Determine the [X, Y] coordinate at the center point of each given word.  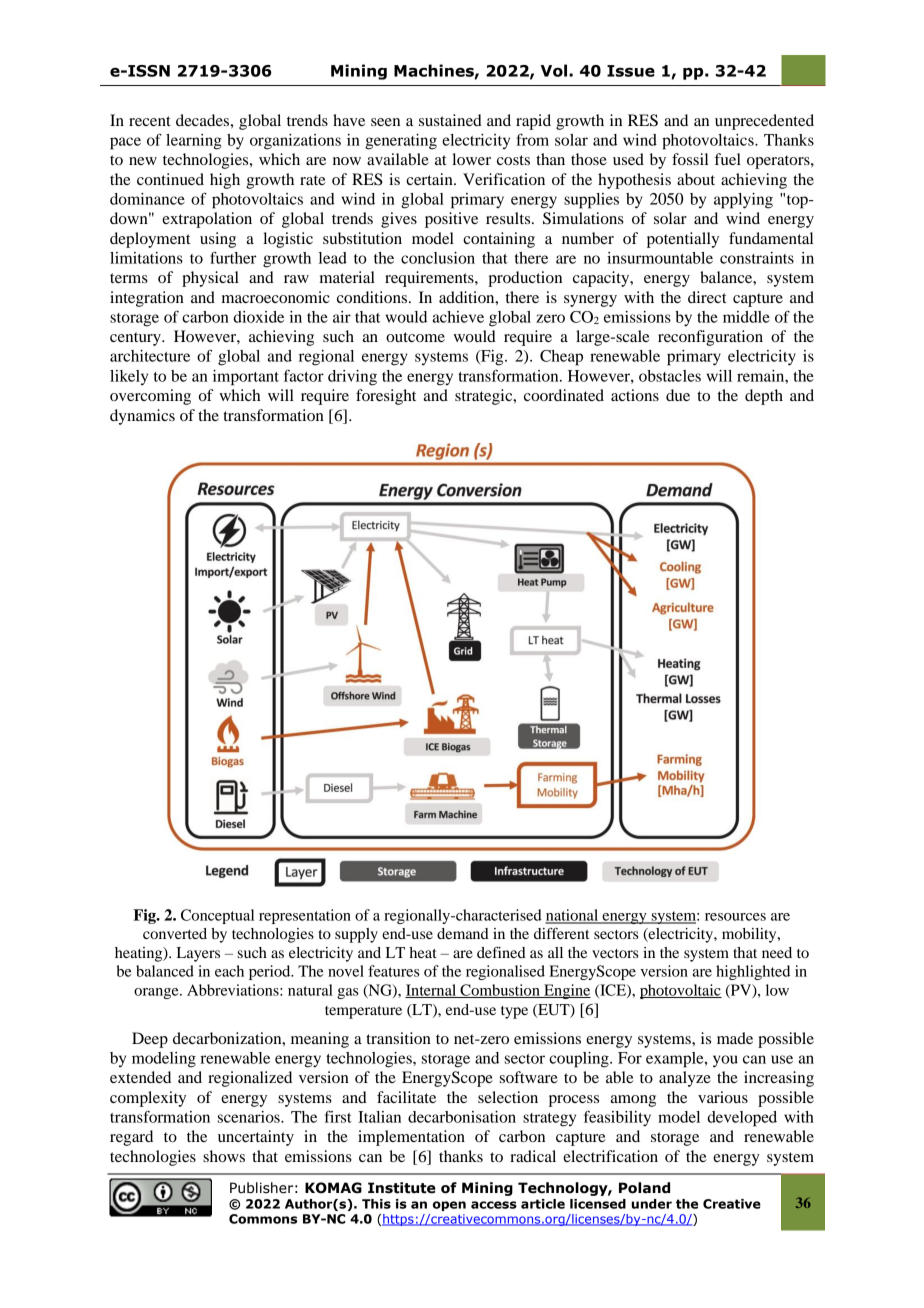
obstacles [670, 376]
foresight [386, 397]
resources [735, 917]
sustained [450, 120]
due [678, 395]
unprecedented [764, 122]
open [449, 1206]
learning [194, 142]
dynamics [142, 417]
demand [463, 933]
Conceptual [217, 916]
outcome [415, 337]
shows [224, 1156]
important [246, 378]
